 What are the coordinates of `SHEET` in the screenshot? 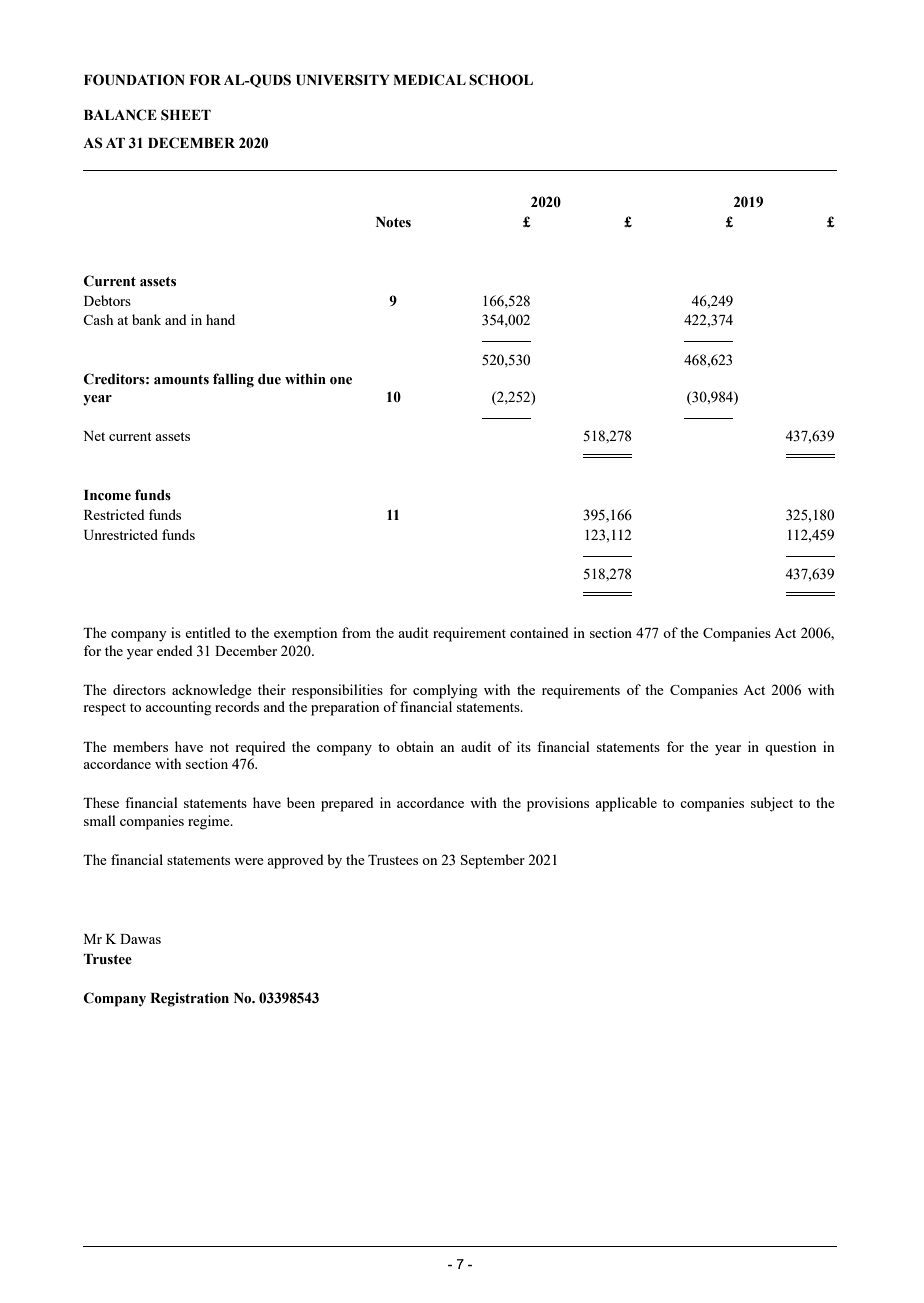 It's located at (186, 115).
